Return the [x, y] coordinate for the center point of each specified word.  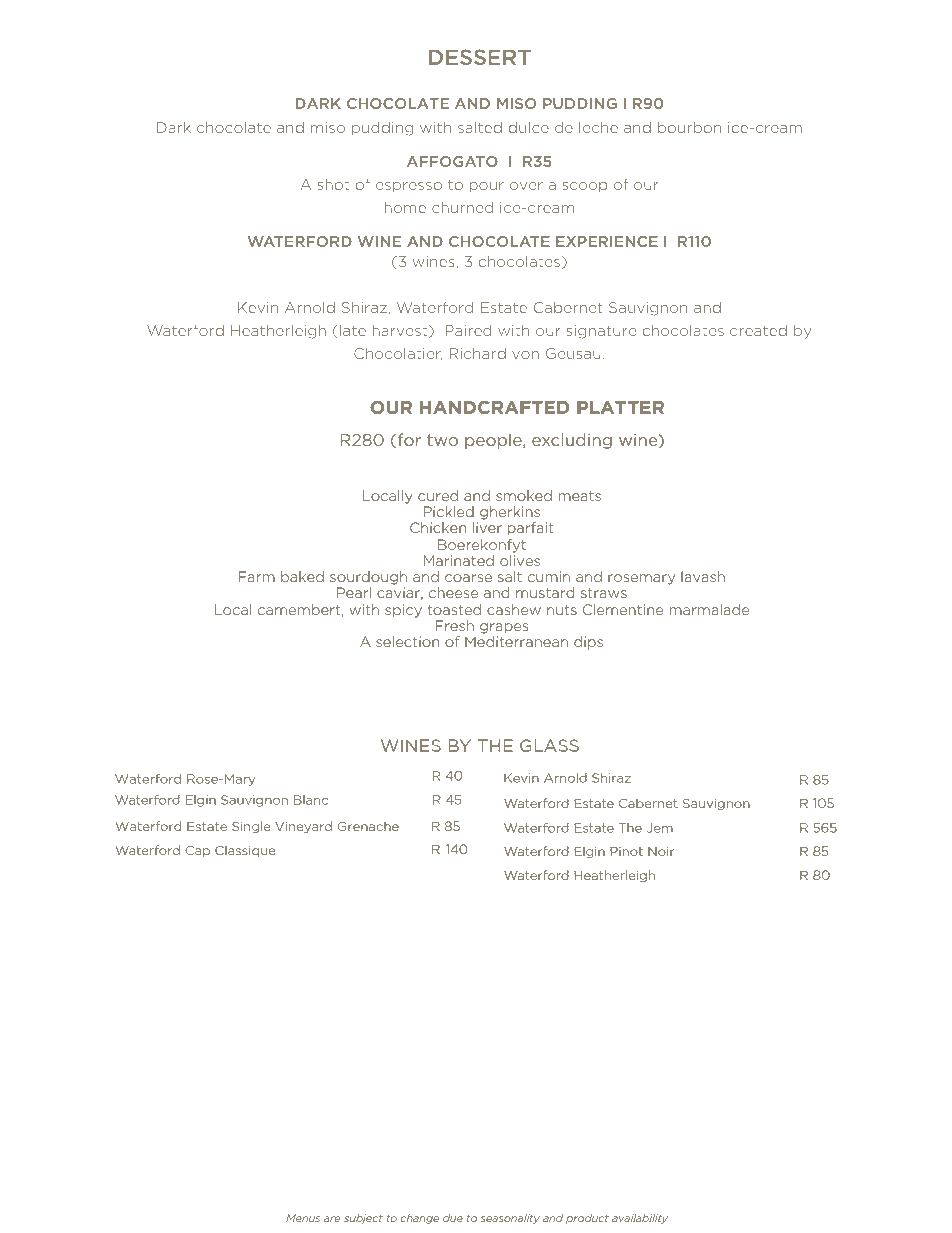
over [526, 186]
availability [640, 1219]
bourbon [689, 127]
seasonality [510, 1219]
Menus [303, 1218]
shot [333, 184]
